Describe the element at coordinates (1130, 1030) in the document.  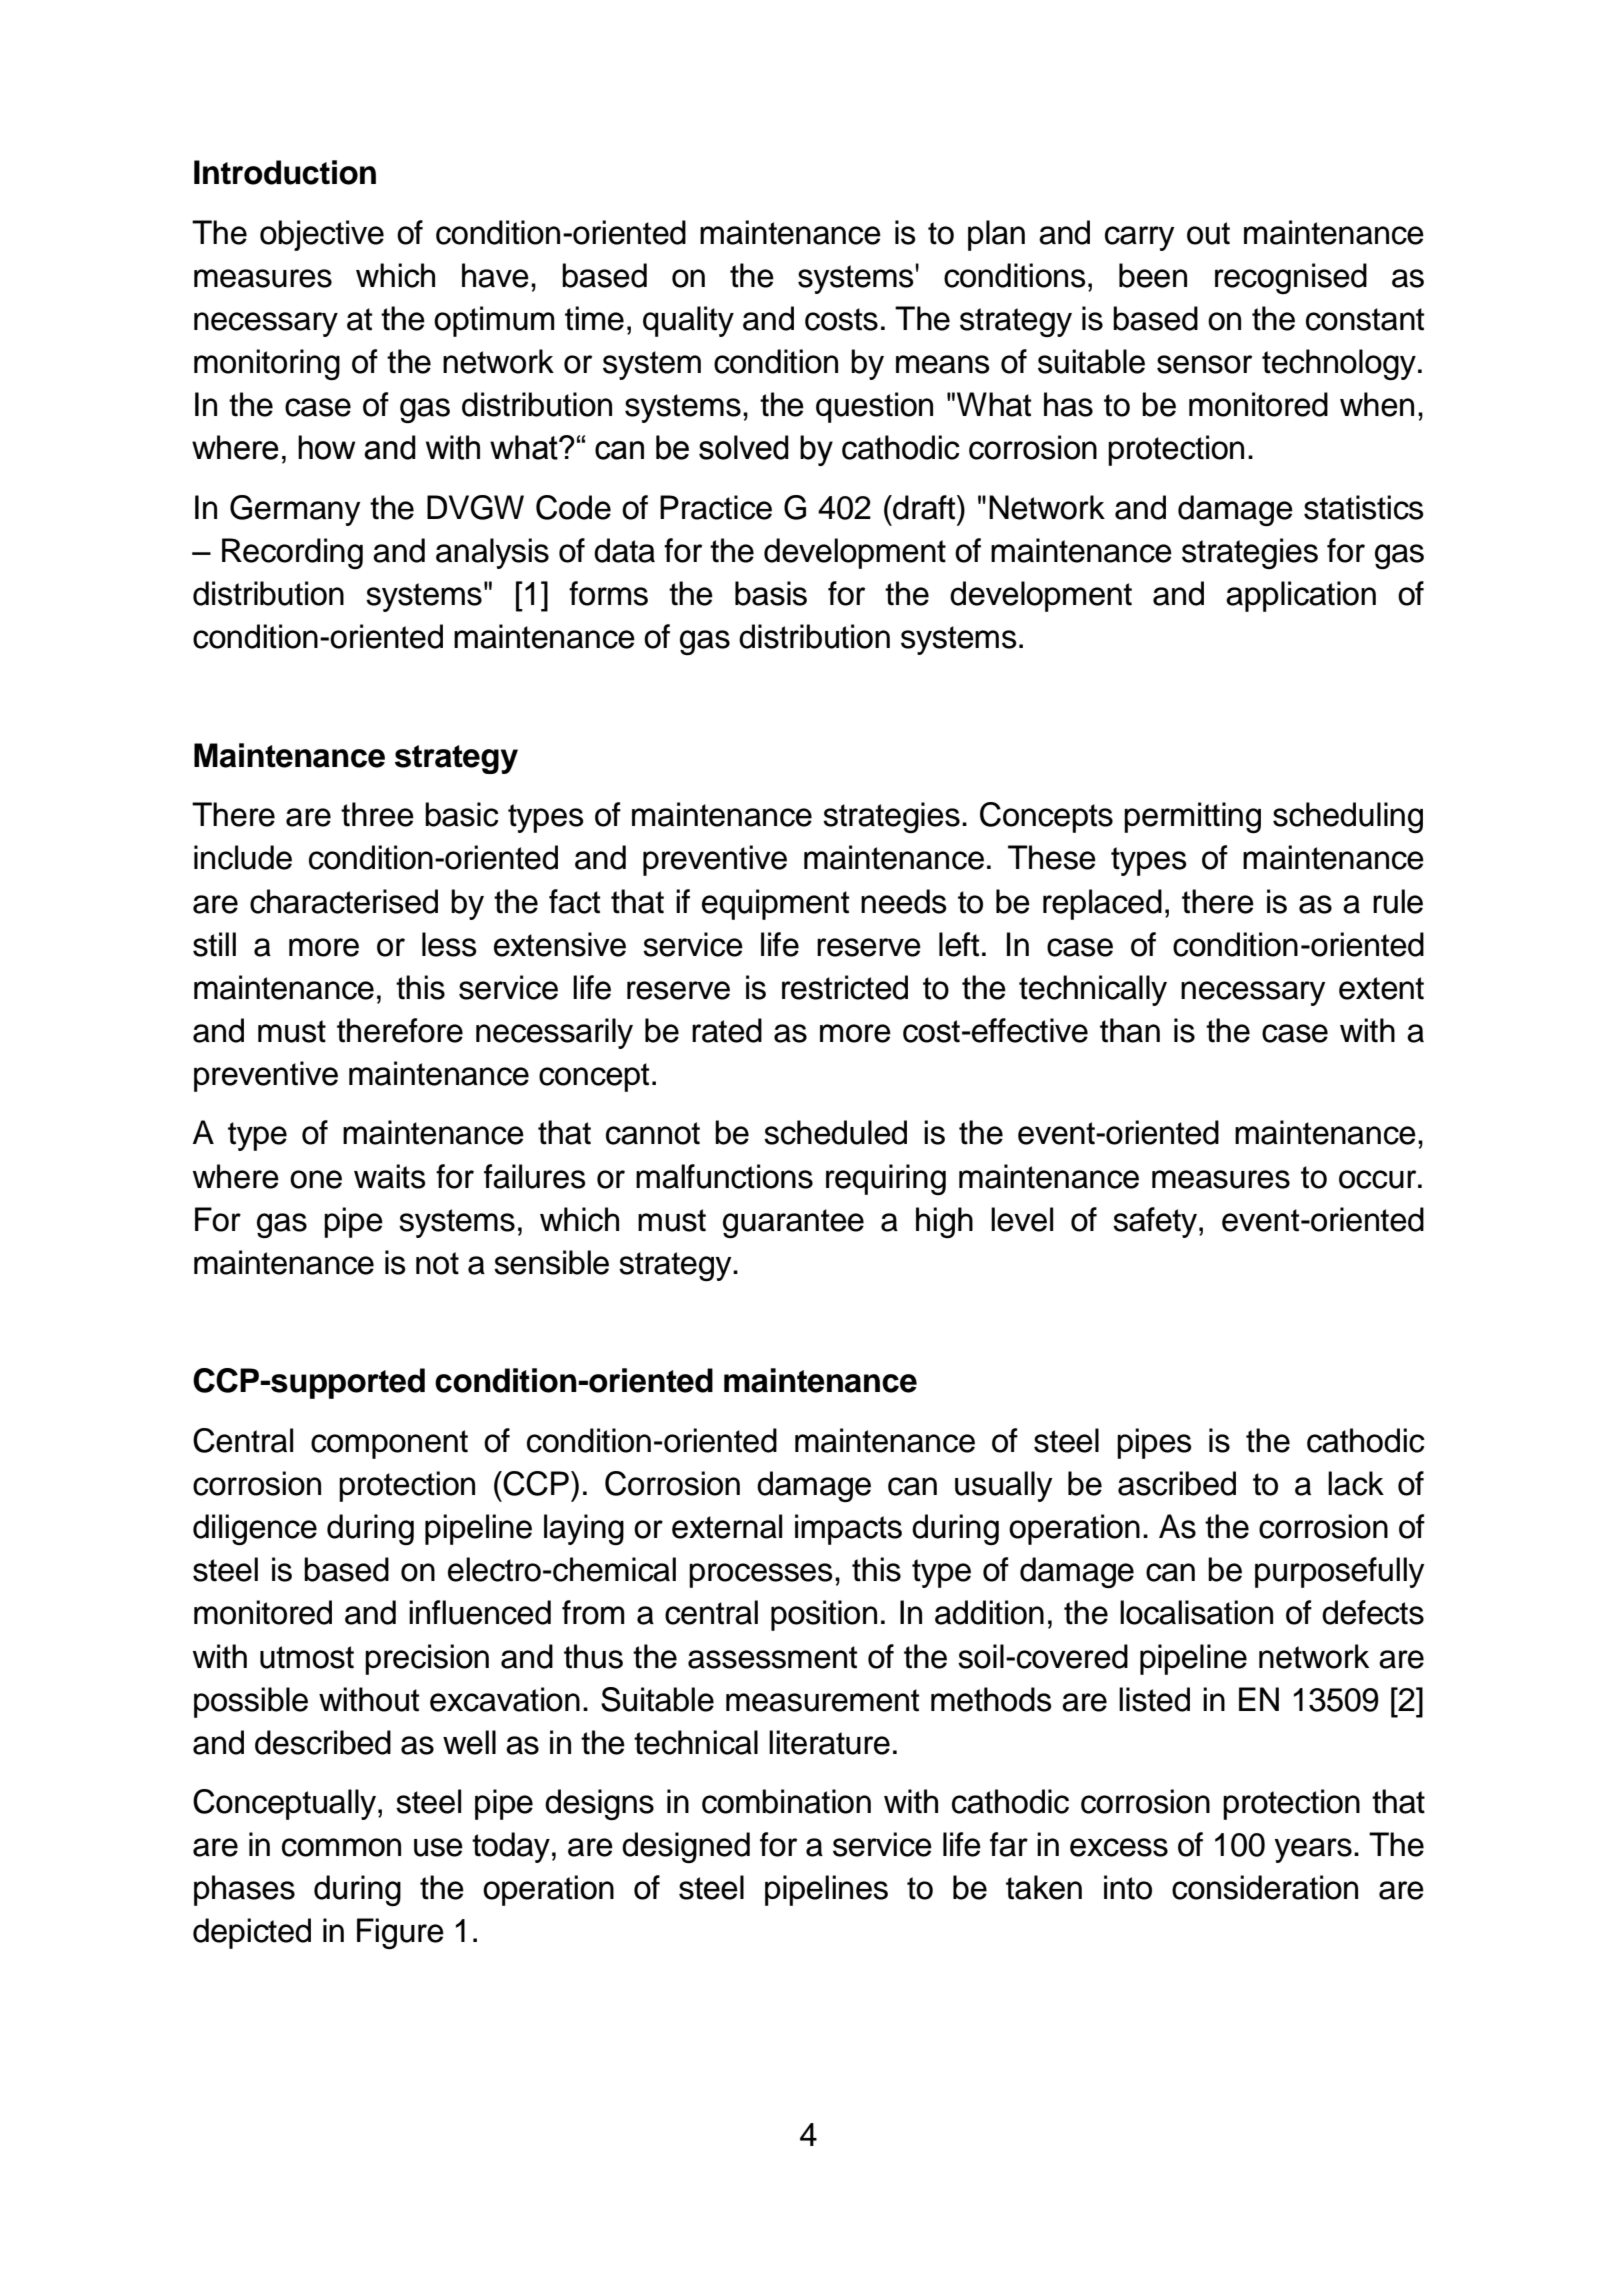
I see `than` at that location.
